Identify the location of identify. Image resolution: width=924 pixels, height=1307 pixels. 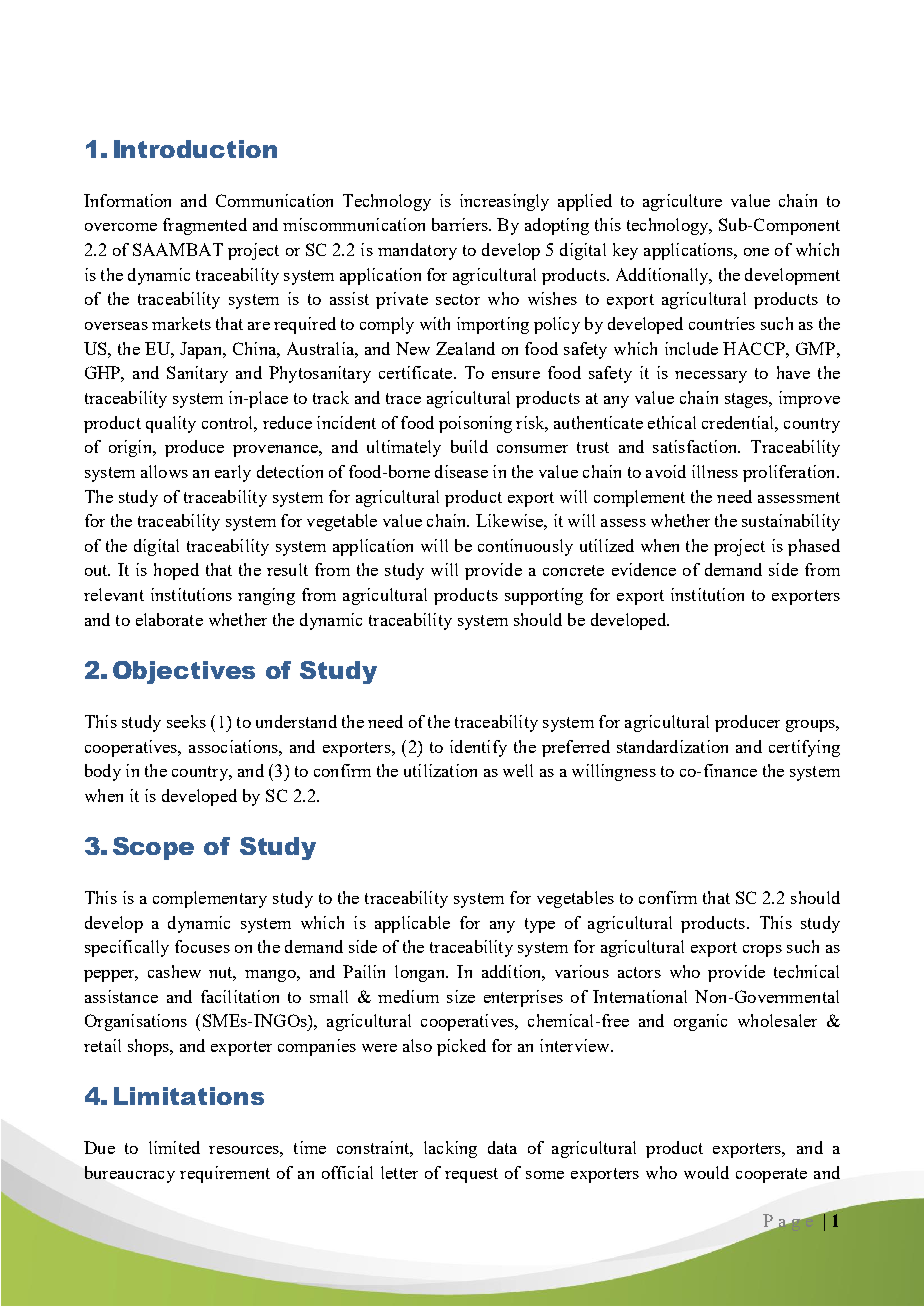
(478, 748).
